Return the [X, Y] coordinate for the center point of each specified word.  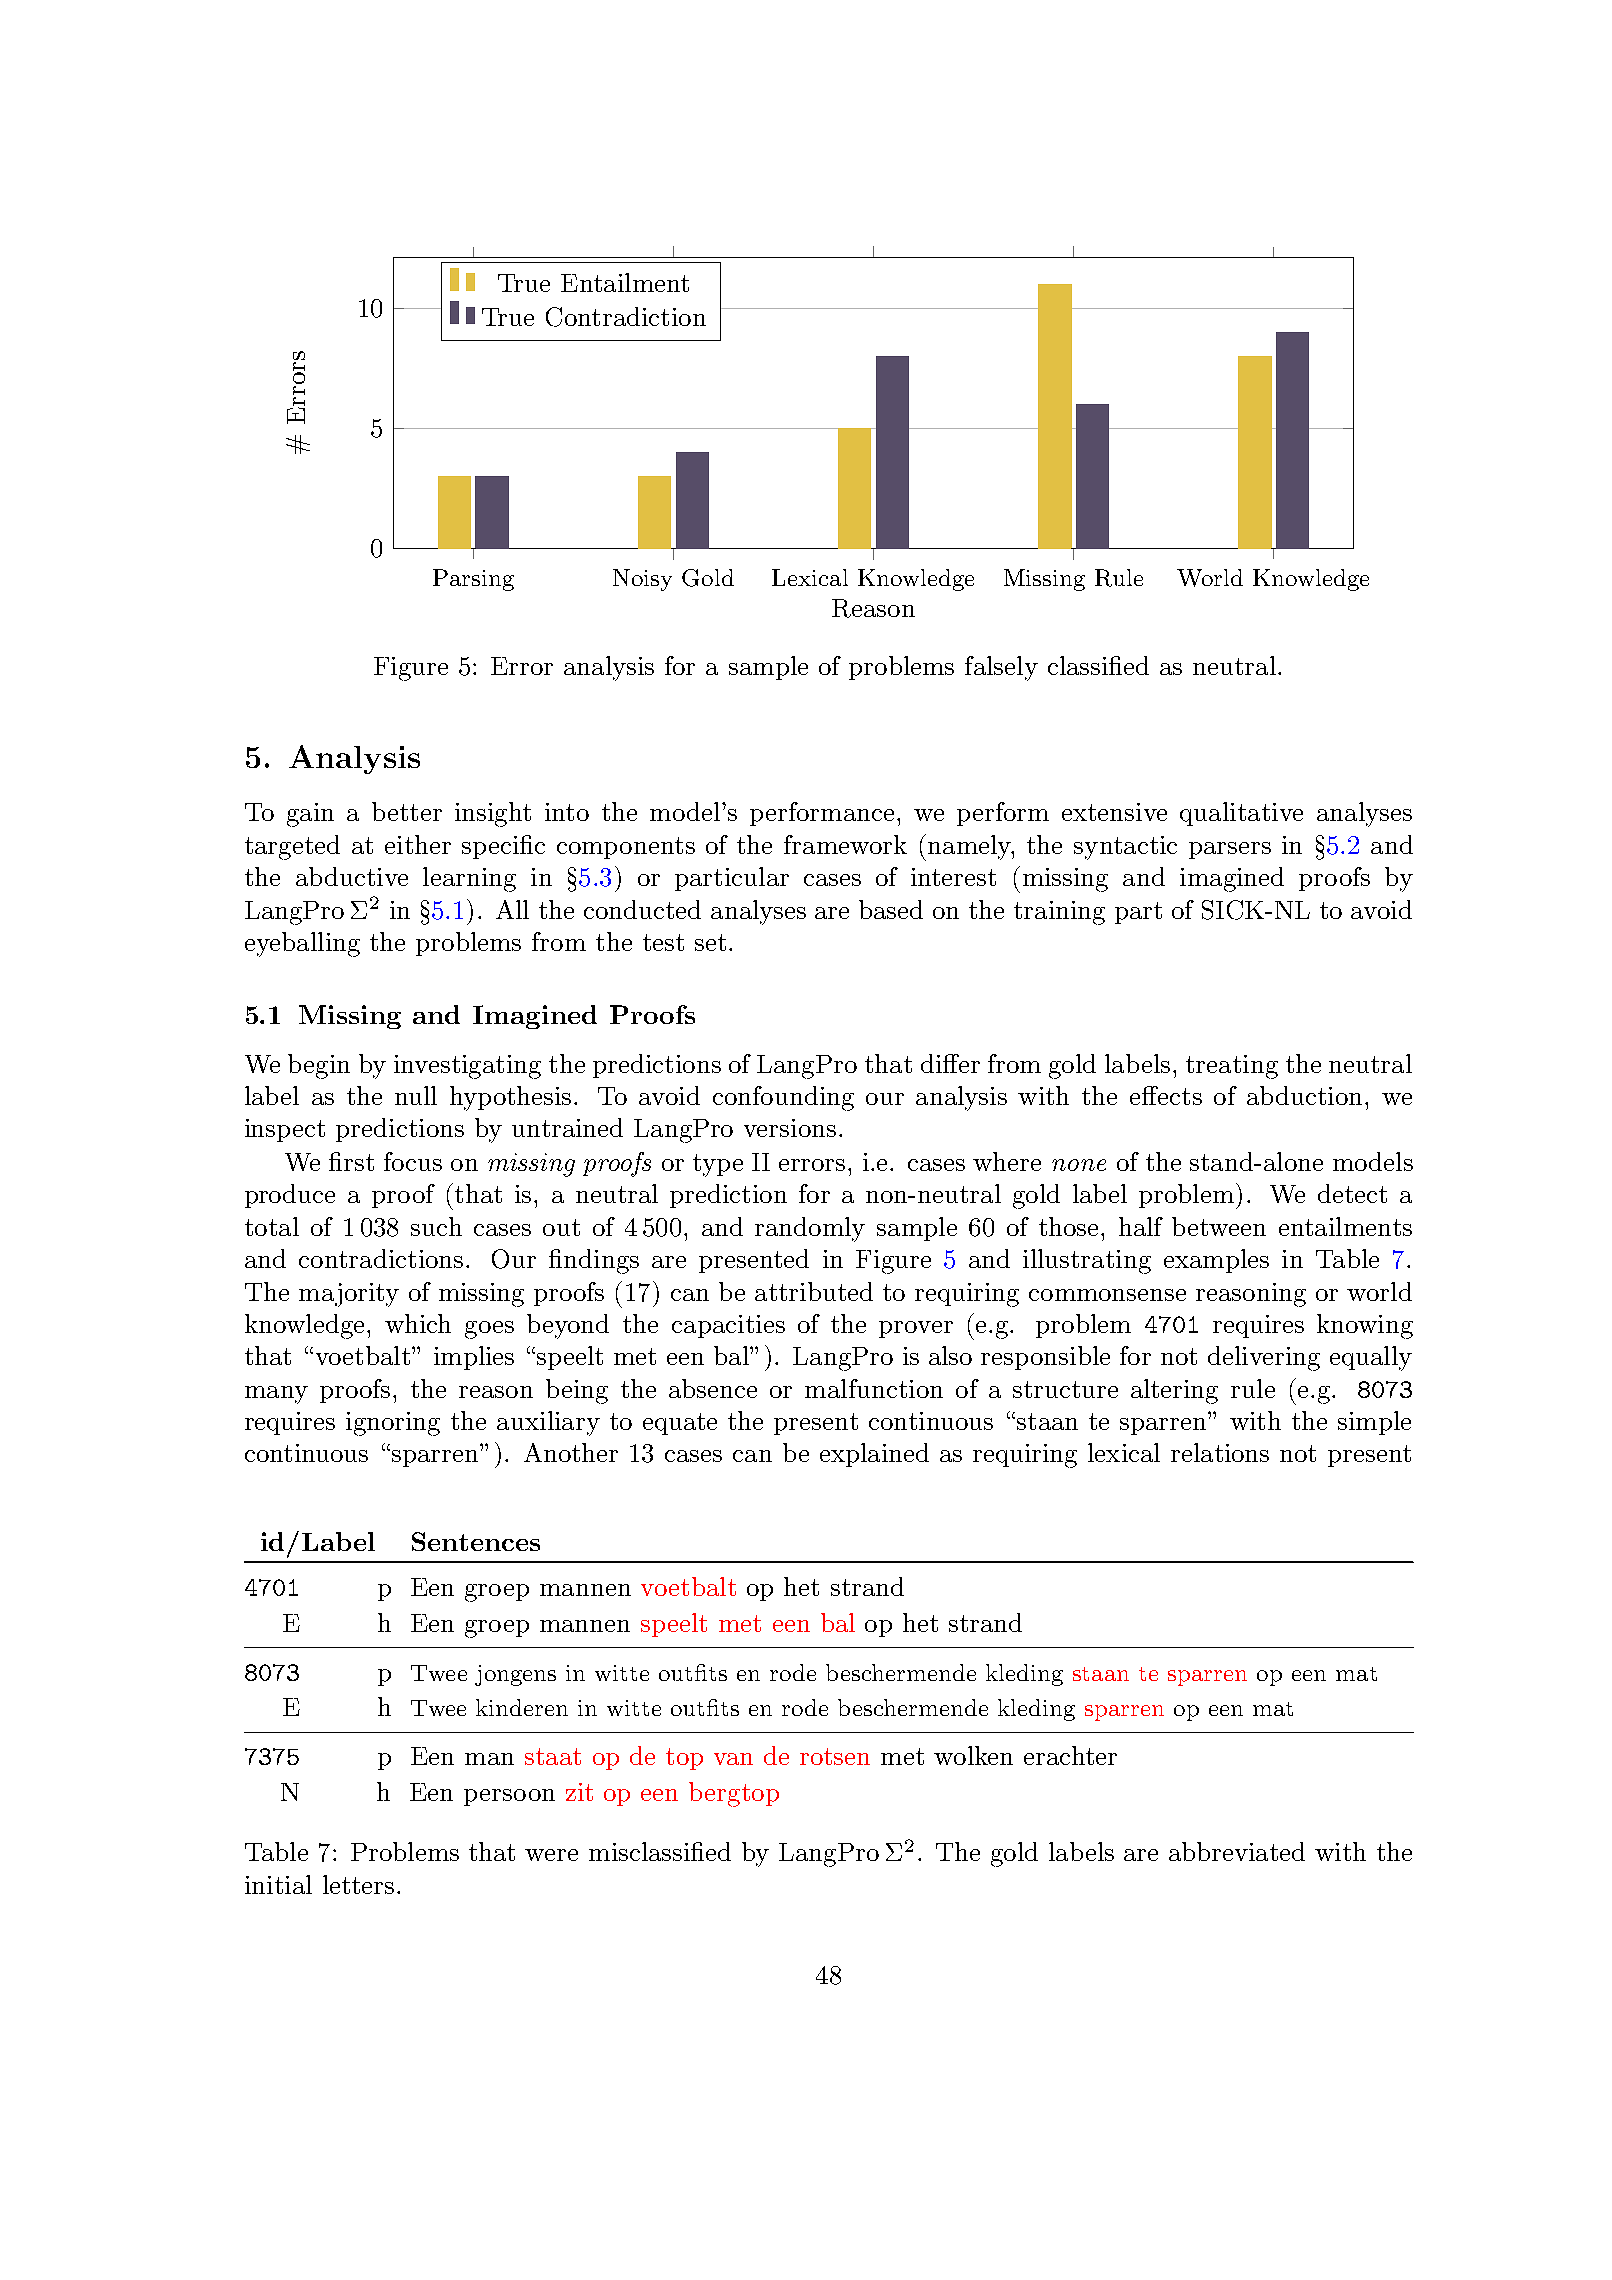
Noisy [642, 580]
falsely [1001, 668]
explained [874, 1455]
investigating [467, 1067]
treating [1232, 1067]
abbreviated [1237, 1851]
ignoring [393, 1424]
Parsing [473, 580]
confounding [783, 1098]
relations [1220, 1452]
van [733, 1759]
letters [358, 1884]
